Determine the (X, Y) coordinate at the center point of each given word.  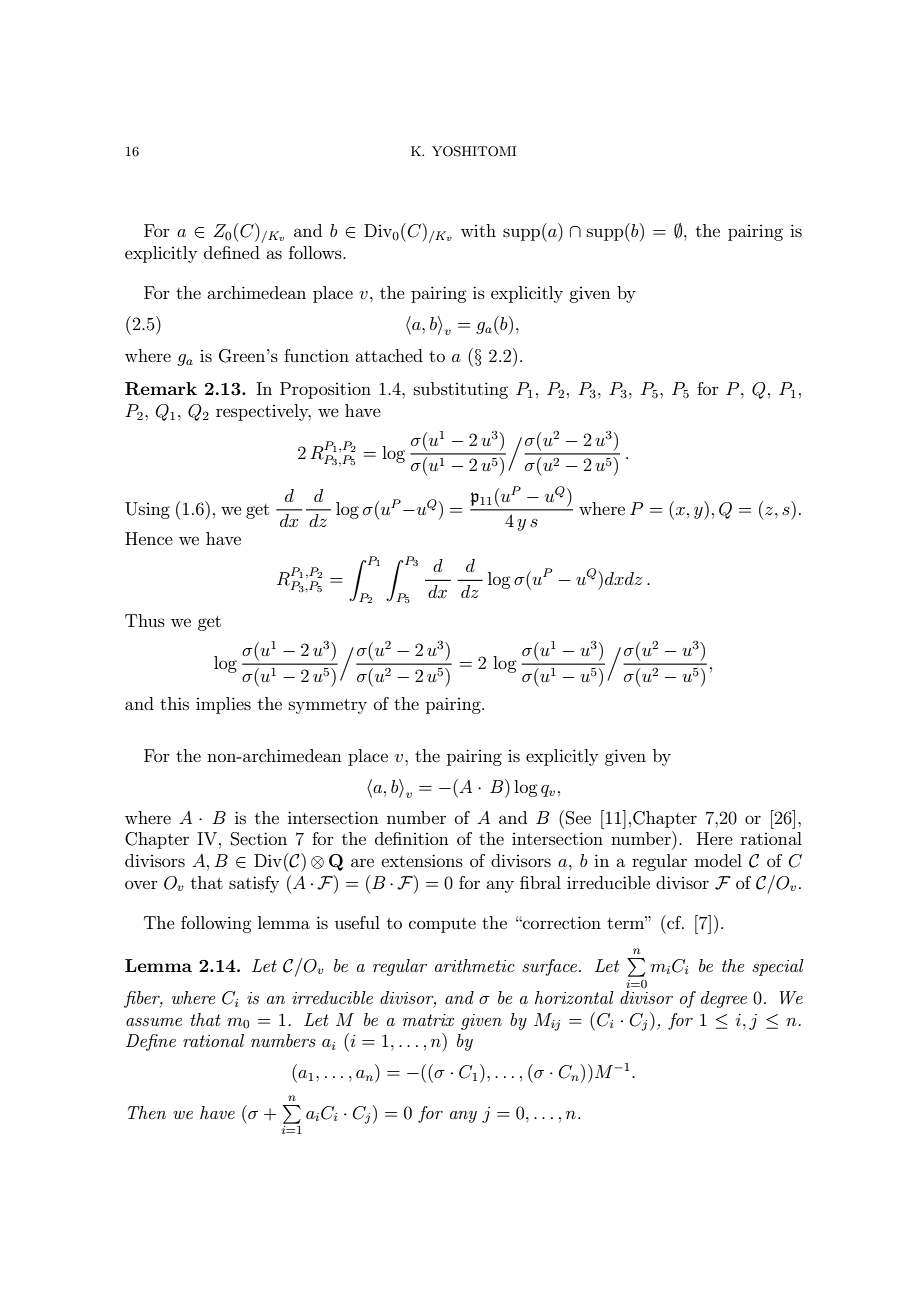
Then (147, 1112)
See (578, 818)
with (478, 230)
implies (223, 705)
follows (316, 252)
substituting (461, 390)
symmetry (328, 706)
